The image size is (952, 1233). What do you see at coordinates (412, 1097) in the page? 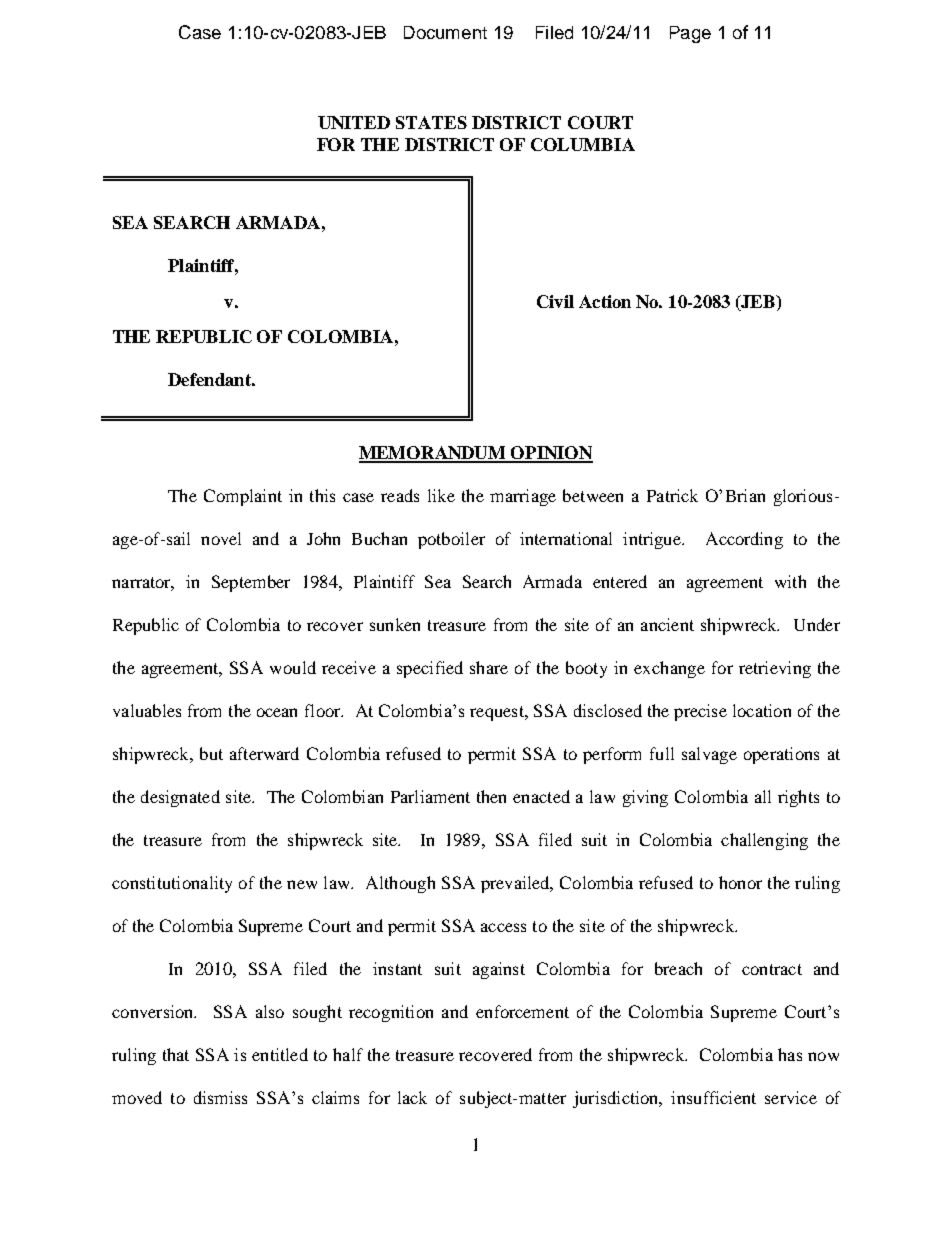
I see `lack` at bounding box center [412, 1097].
